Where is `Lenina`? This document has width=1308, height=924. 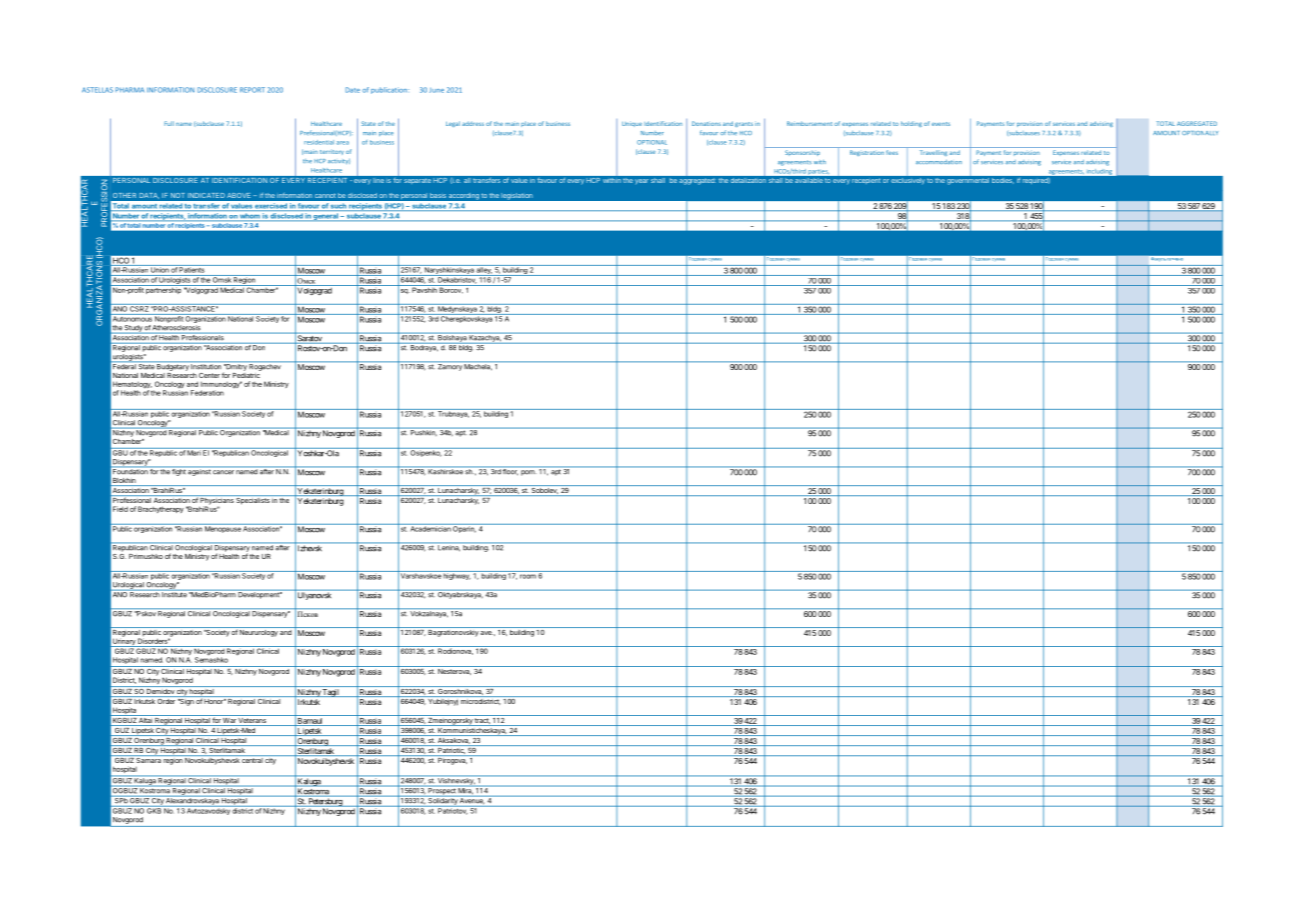 Lenina is located at coordinates (448, 547).
